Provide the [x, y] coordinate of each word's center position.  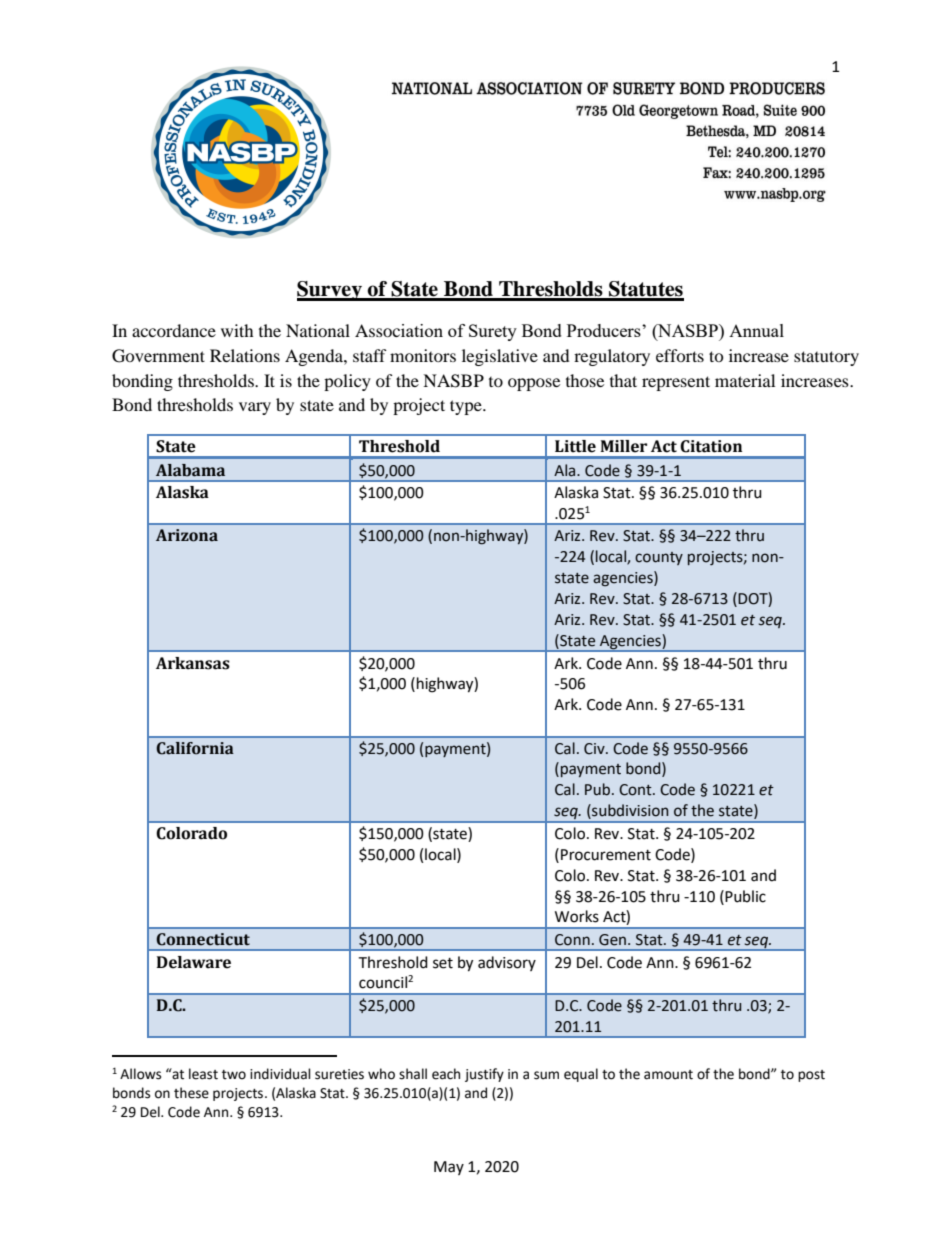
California [195, 748]
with [237, 330]
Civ [595, 749]
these [191, 1093]
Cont [636, 790]
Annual [756, 330]
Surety [493, 332]
